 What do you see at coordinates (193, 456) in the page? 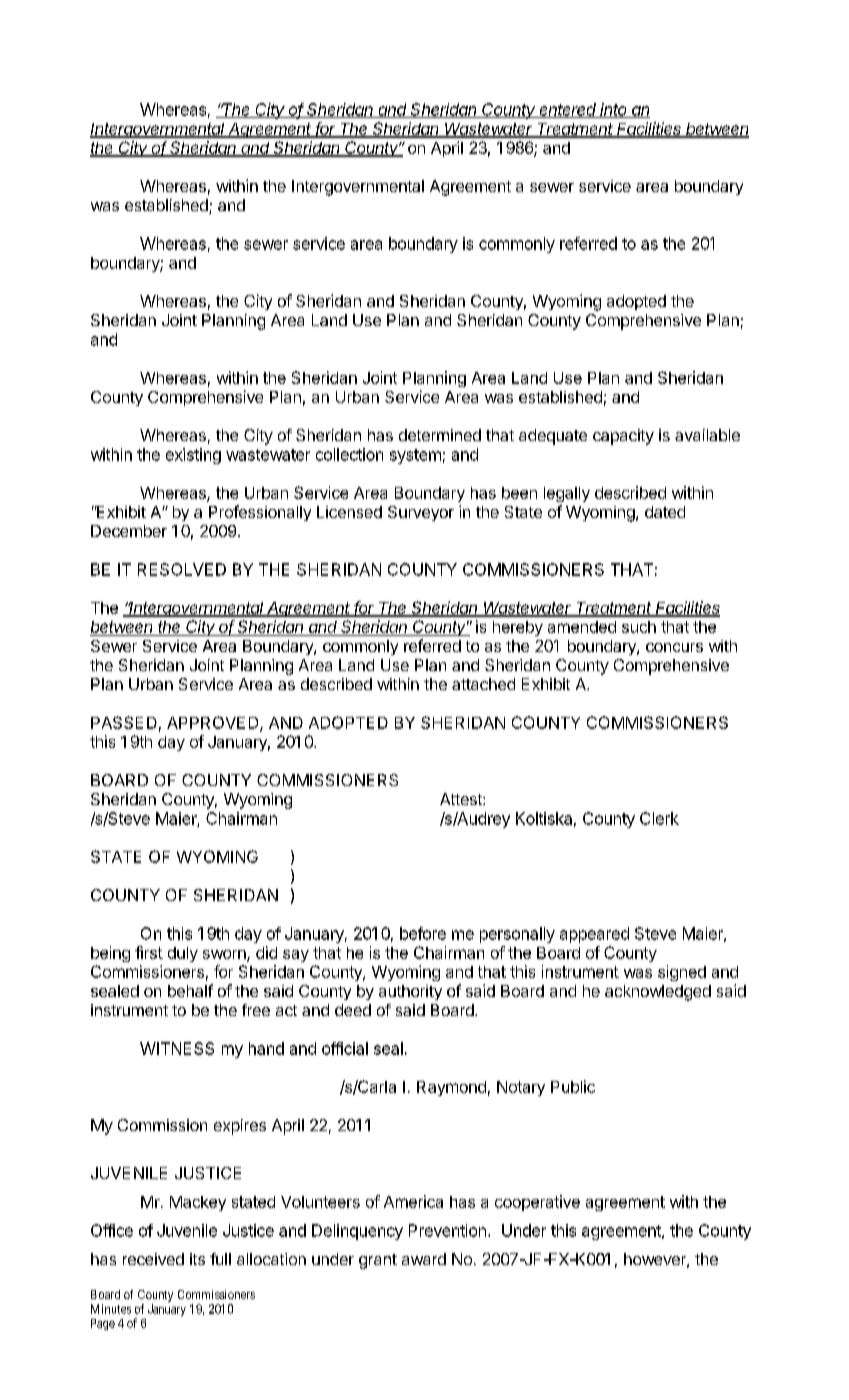
I see `existing` at bounding box center [193, 456].
